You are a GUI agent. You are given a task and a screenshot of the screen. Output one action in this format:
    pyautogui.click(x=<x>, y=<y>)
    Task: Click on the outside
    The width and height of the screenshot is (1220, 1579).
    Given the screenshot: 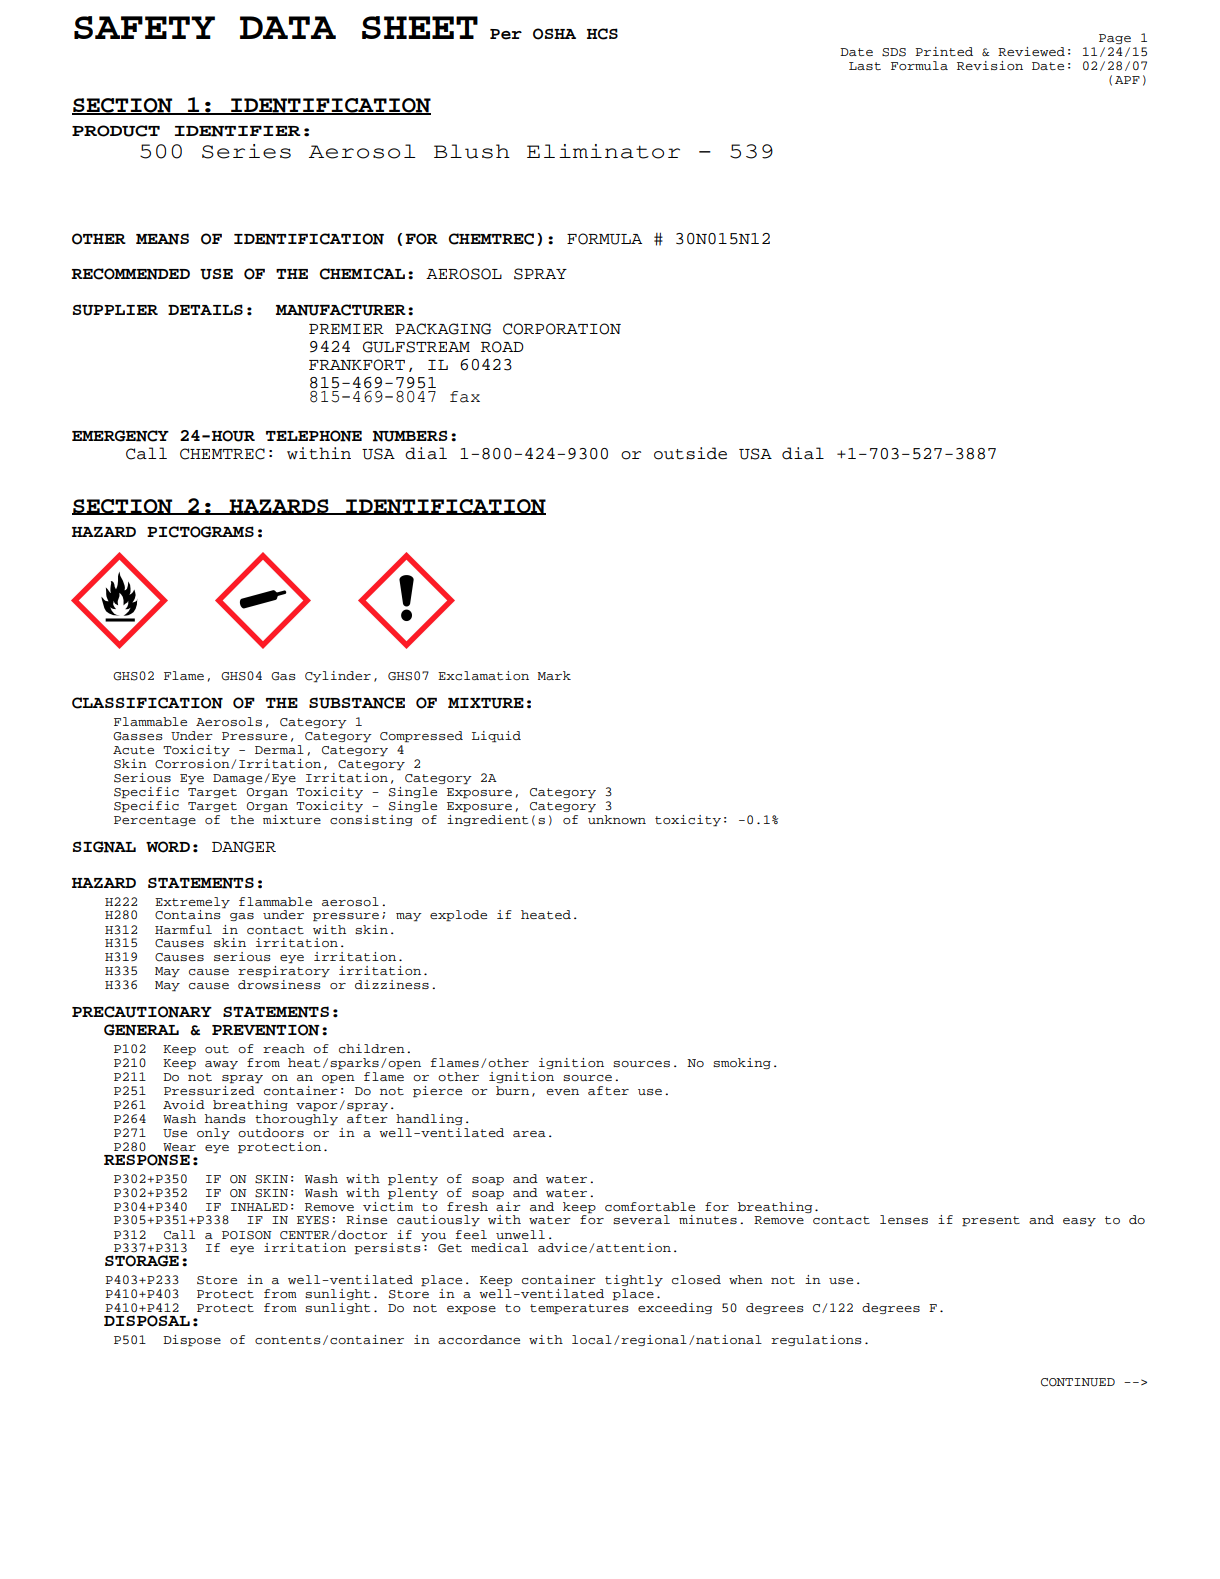 What is the action you would take?
    pyautogui.click(x=690, y=453)
